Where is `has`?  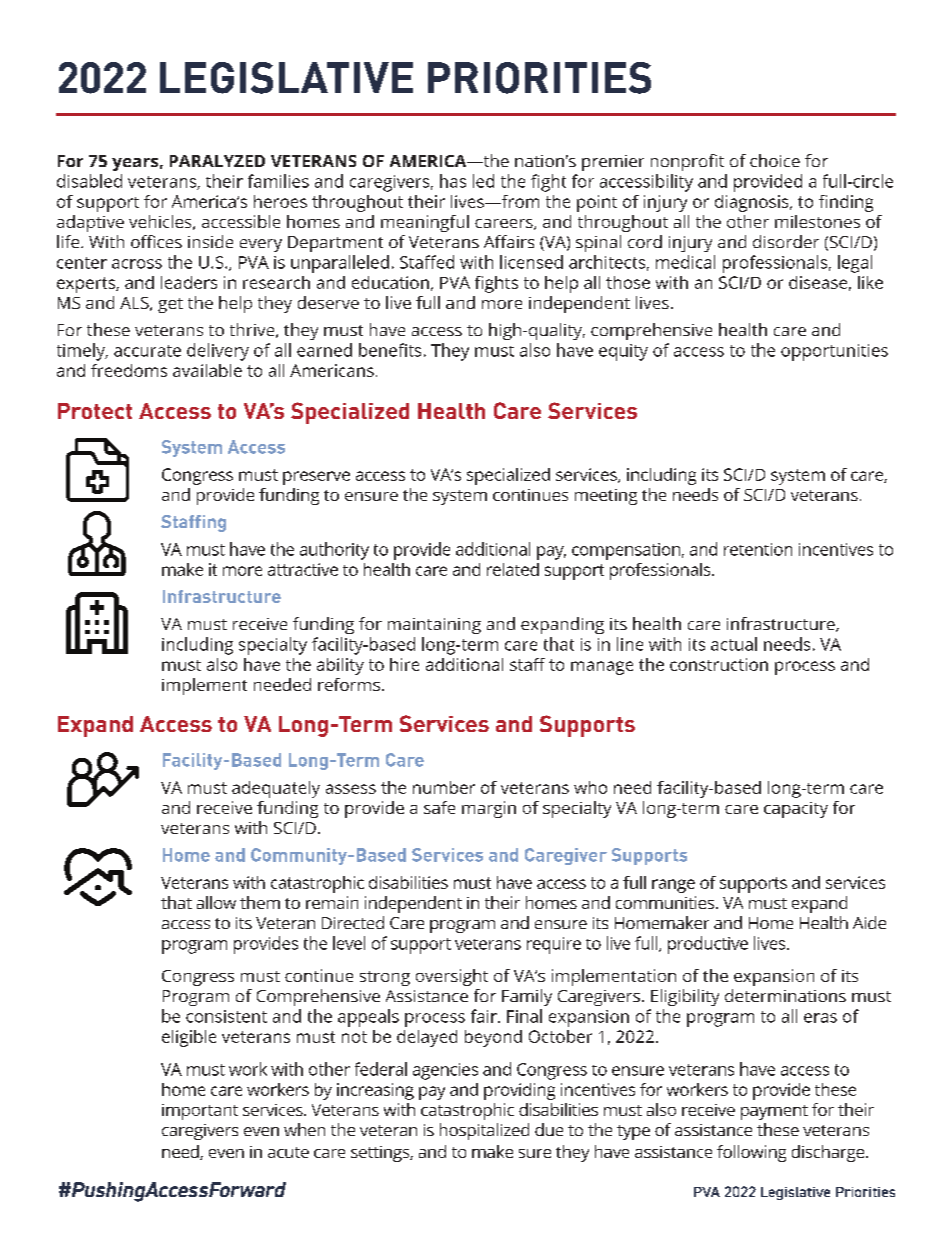 has is located at coordinates (453, 181).
